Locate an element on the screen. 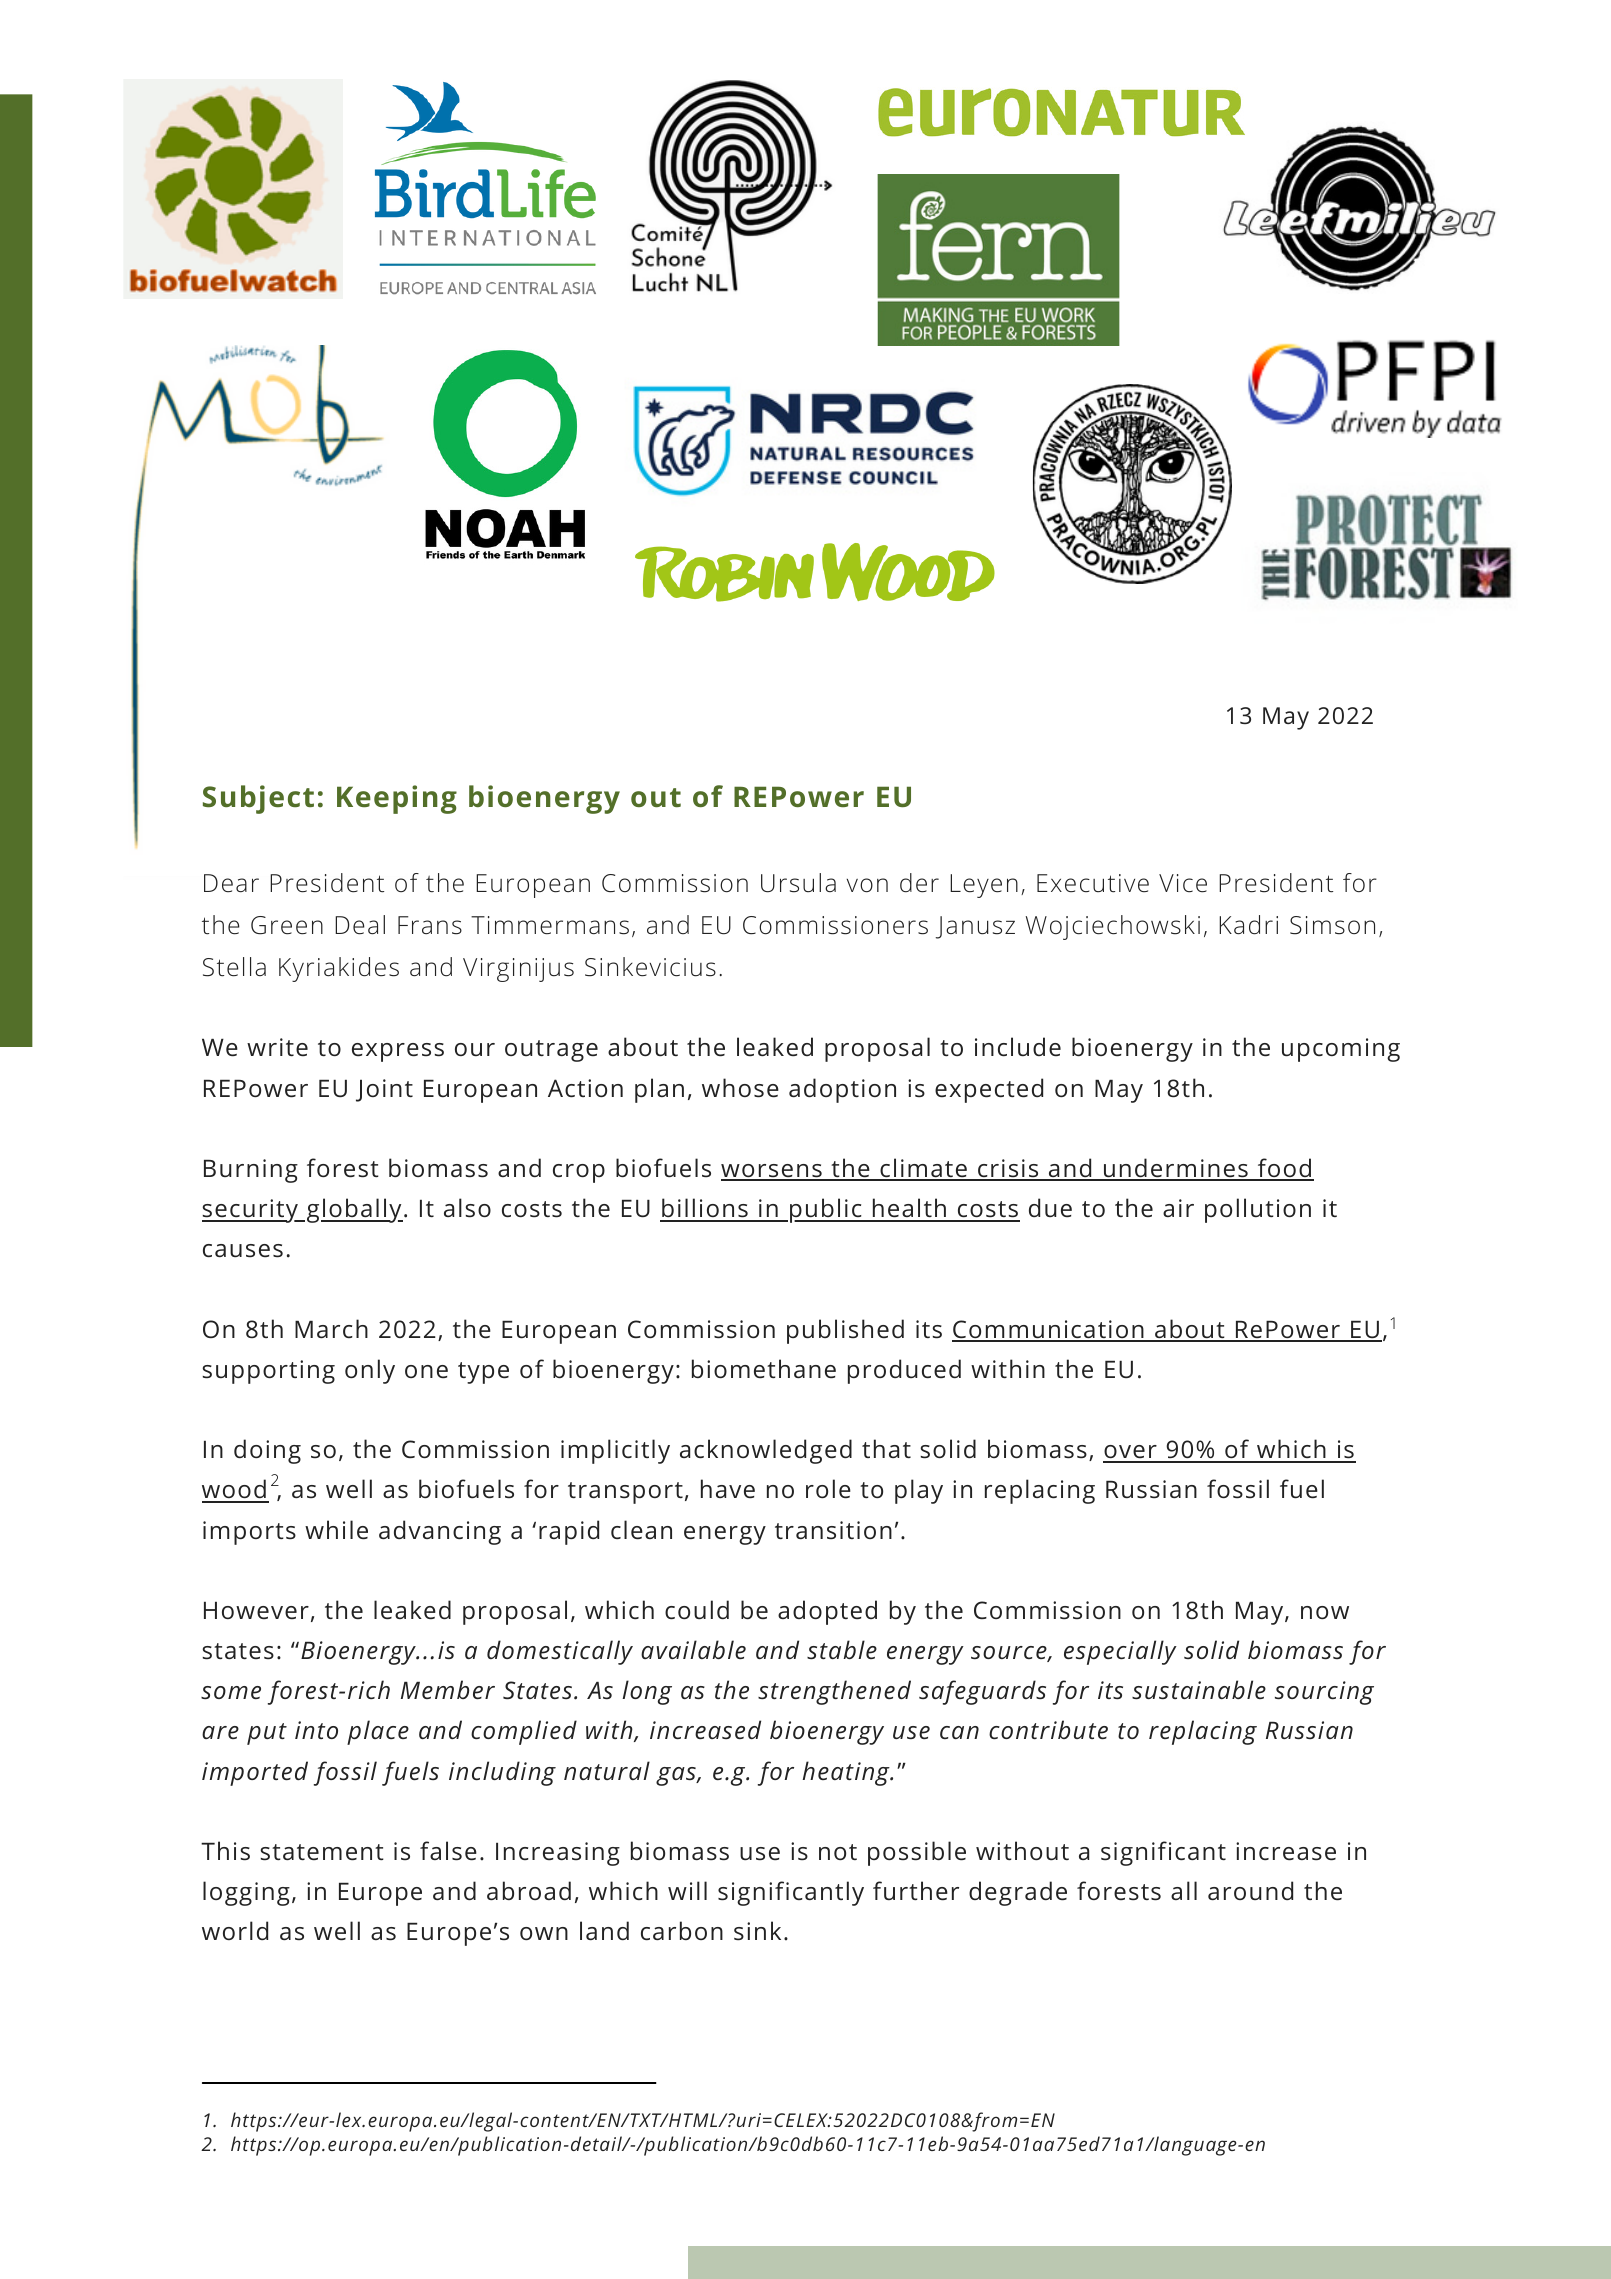 The width and height of the screenshot is (1611, 2279). biomethane is located at coordinates (764, 1368).
